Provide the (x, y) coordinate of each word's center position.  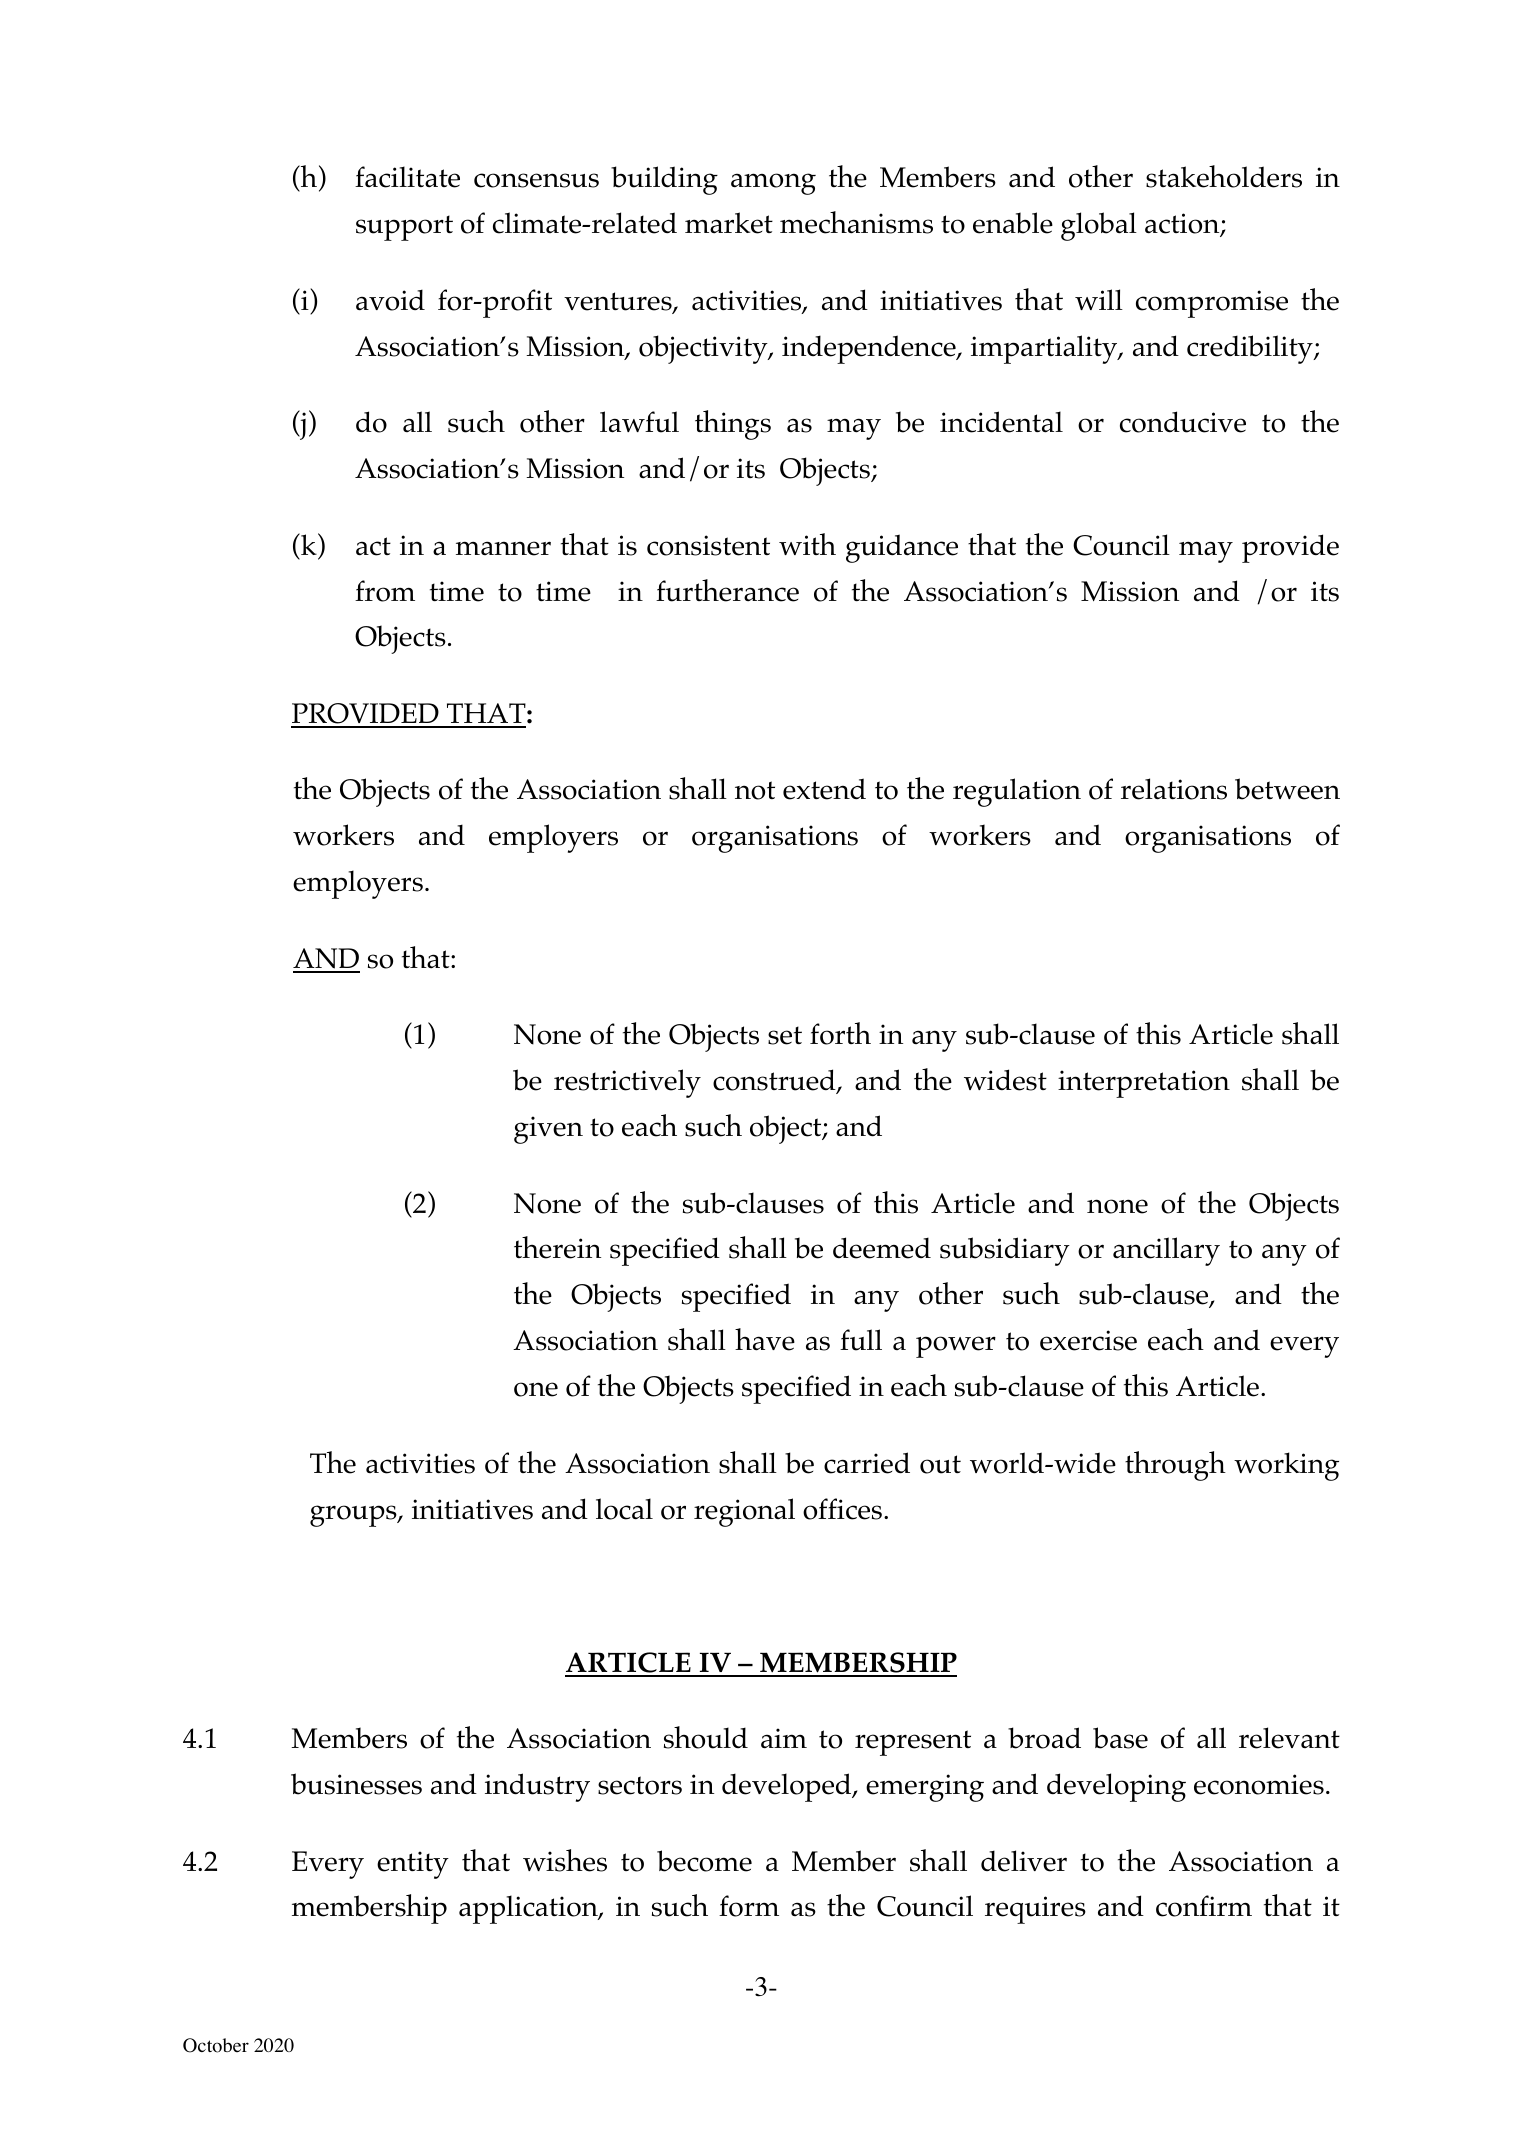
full (861, 1340)
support (404, 228)
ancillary (1166, 1251)
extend (824, 789)
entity (413, 1865)
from (385, 591)
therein (557, 1247)
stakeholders (1224, 176)
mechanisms (856, 222)
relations (1174, 789)
